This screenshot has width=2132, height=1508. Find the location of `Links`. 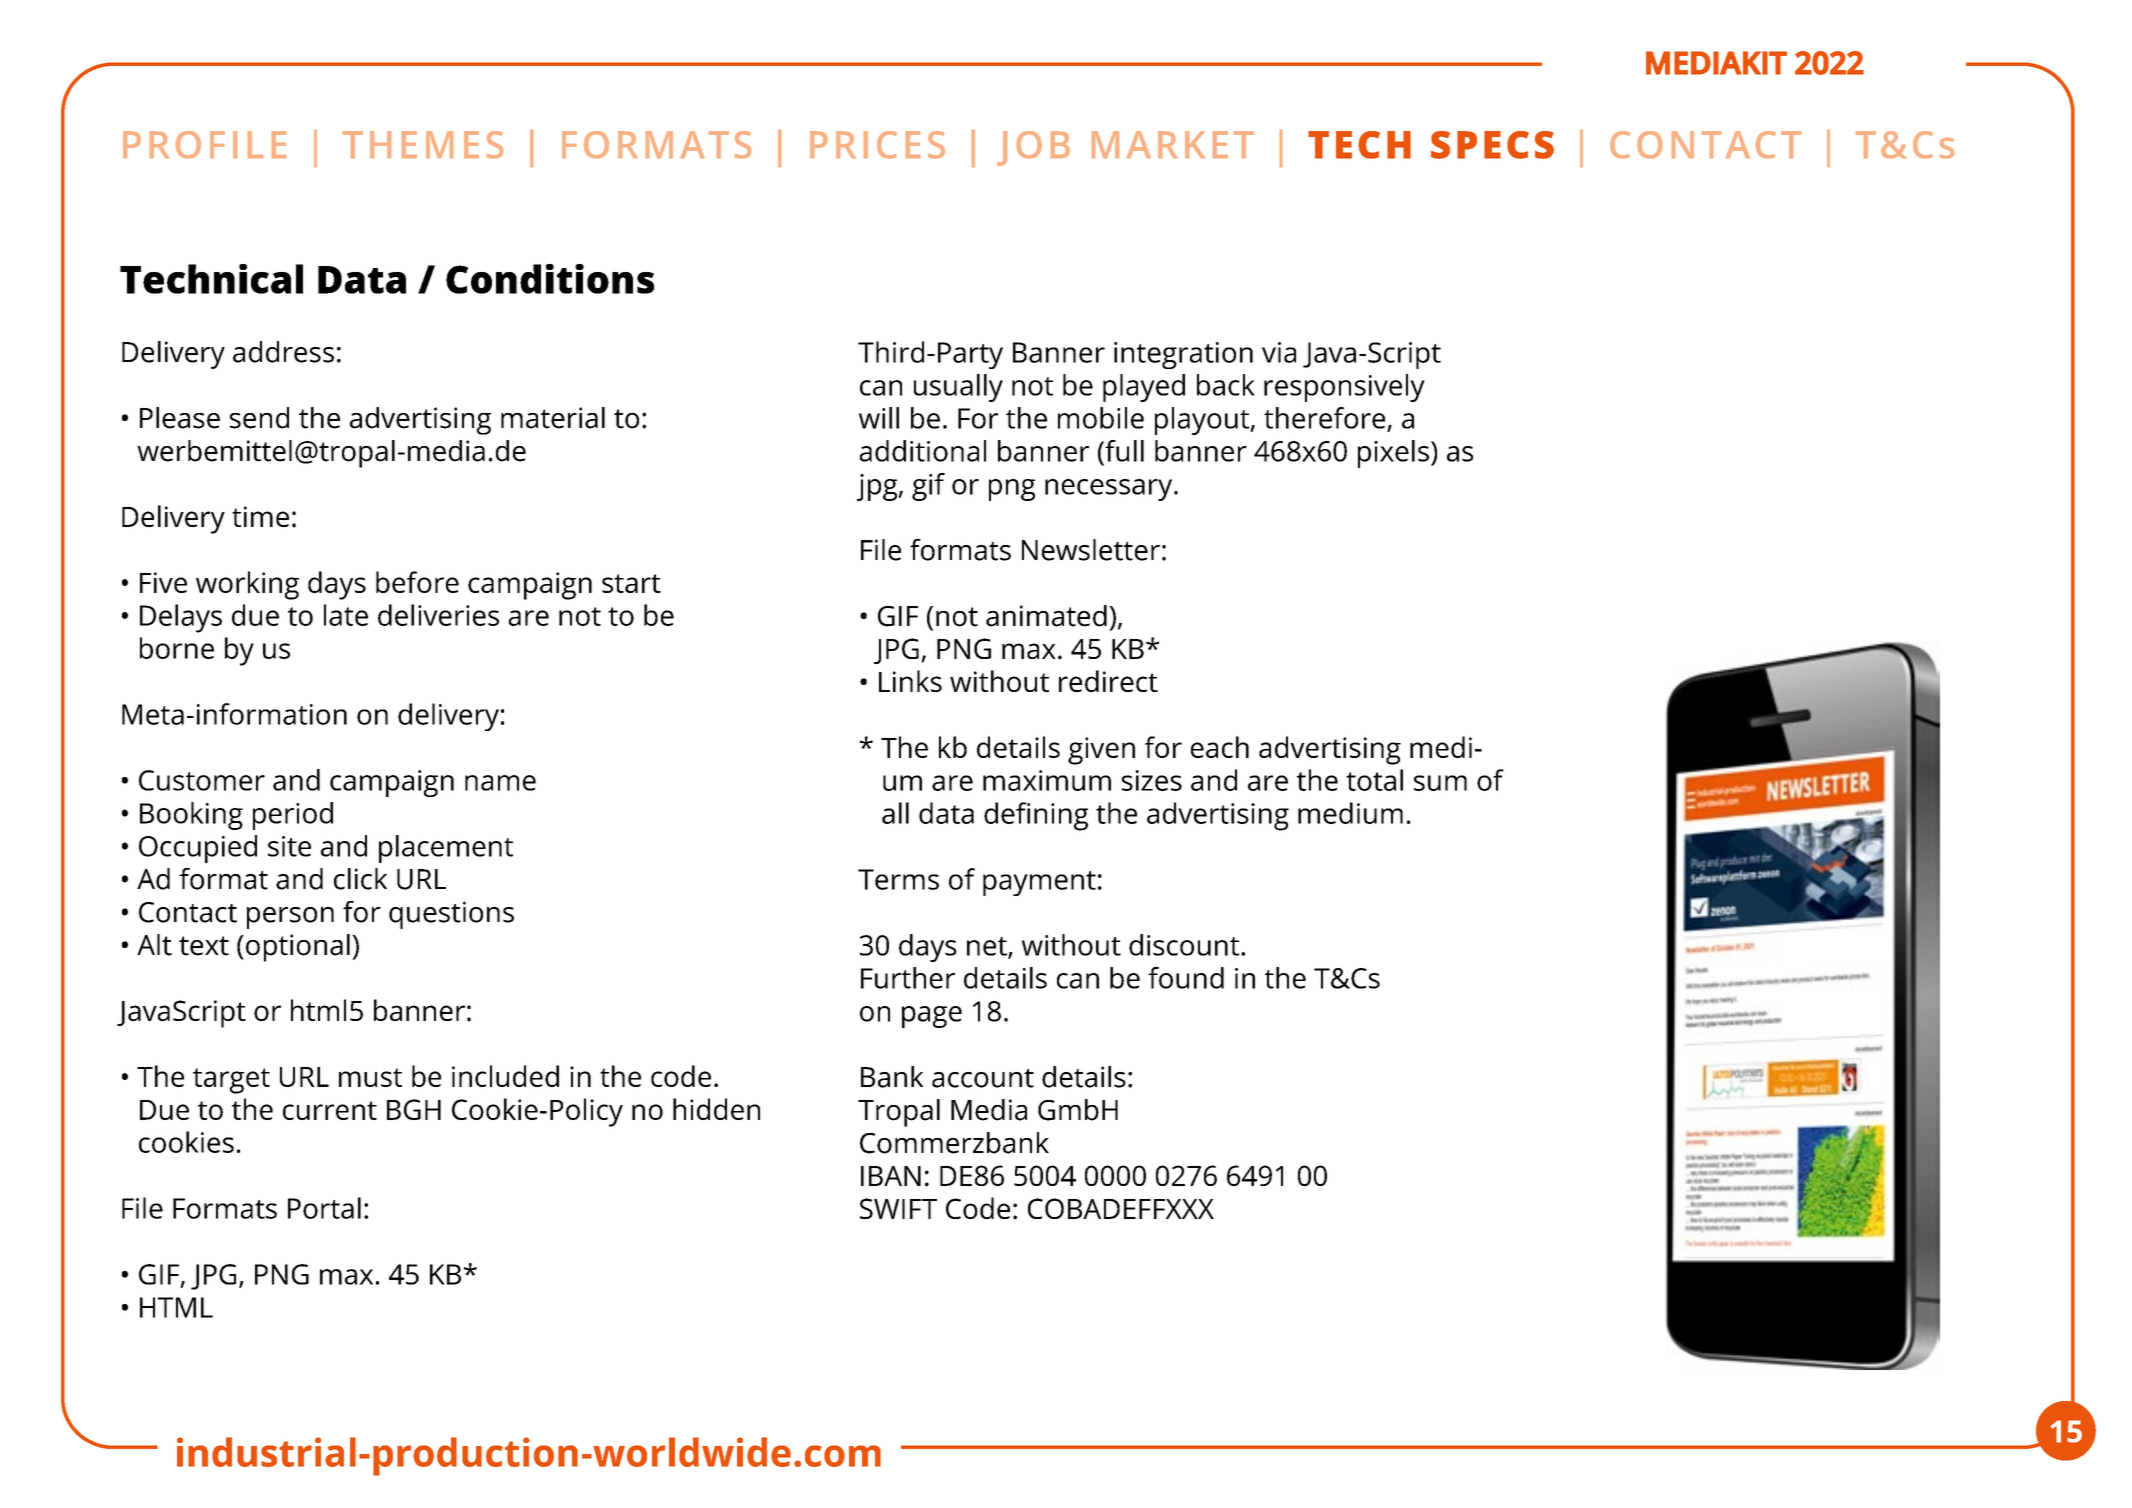

Links is located at coordinates (910, 681).
